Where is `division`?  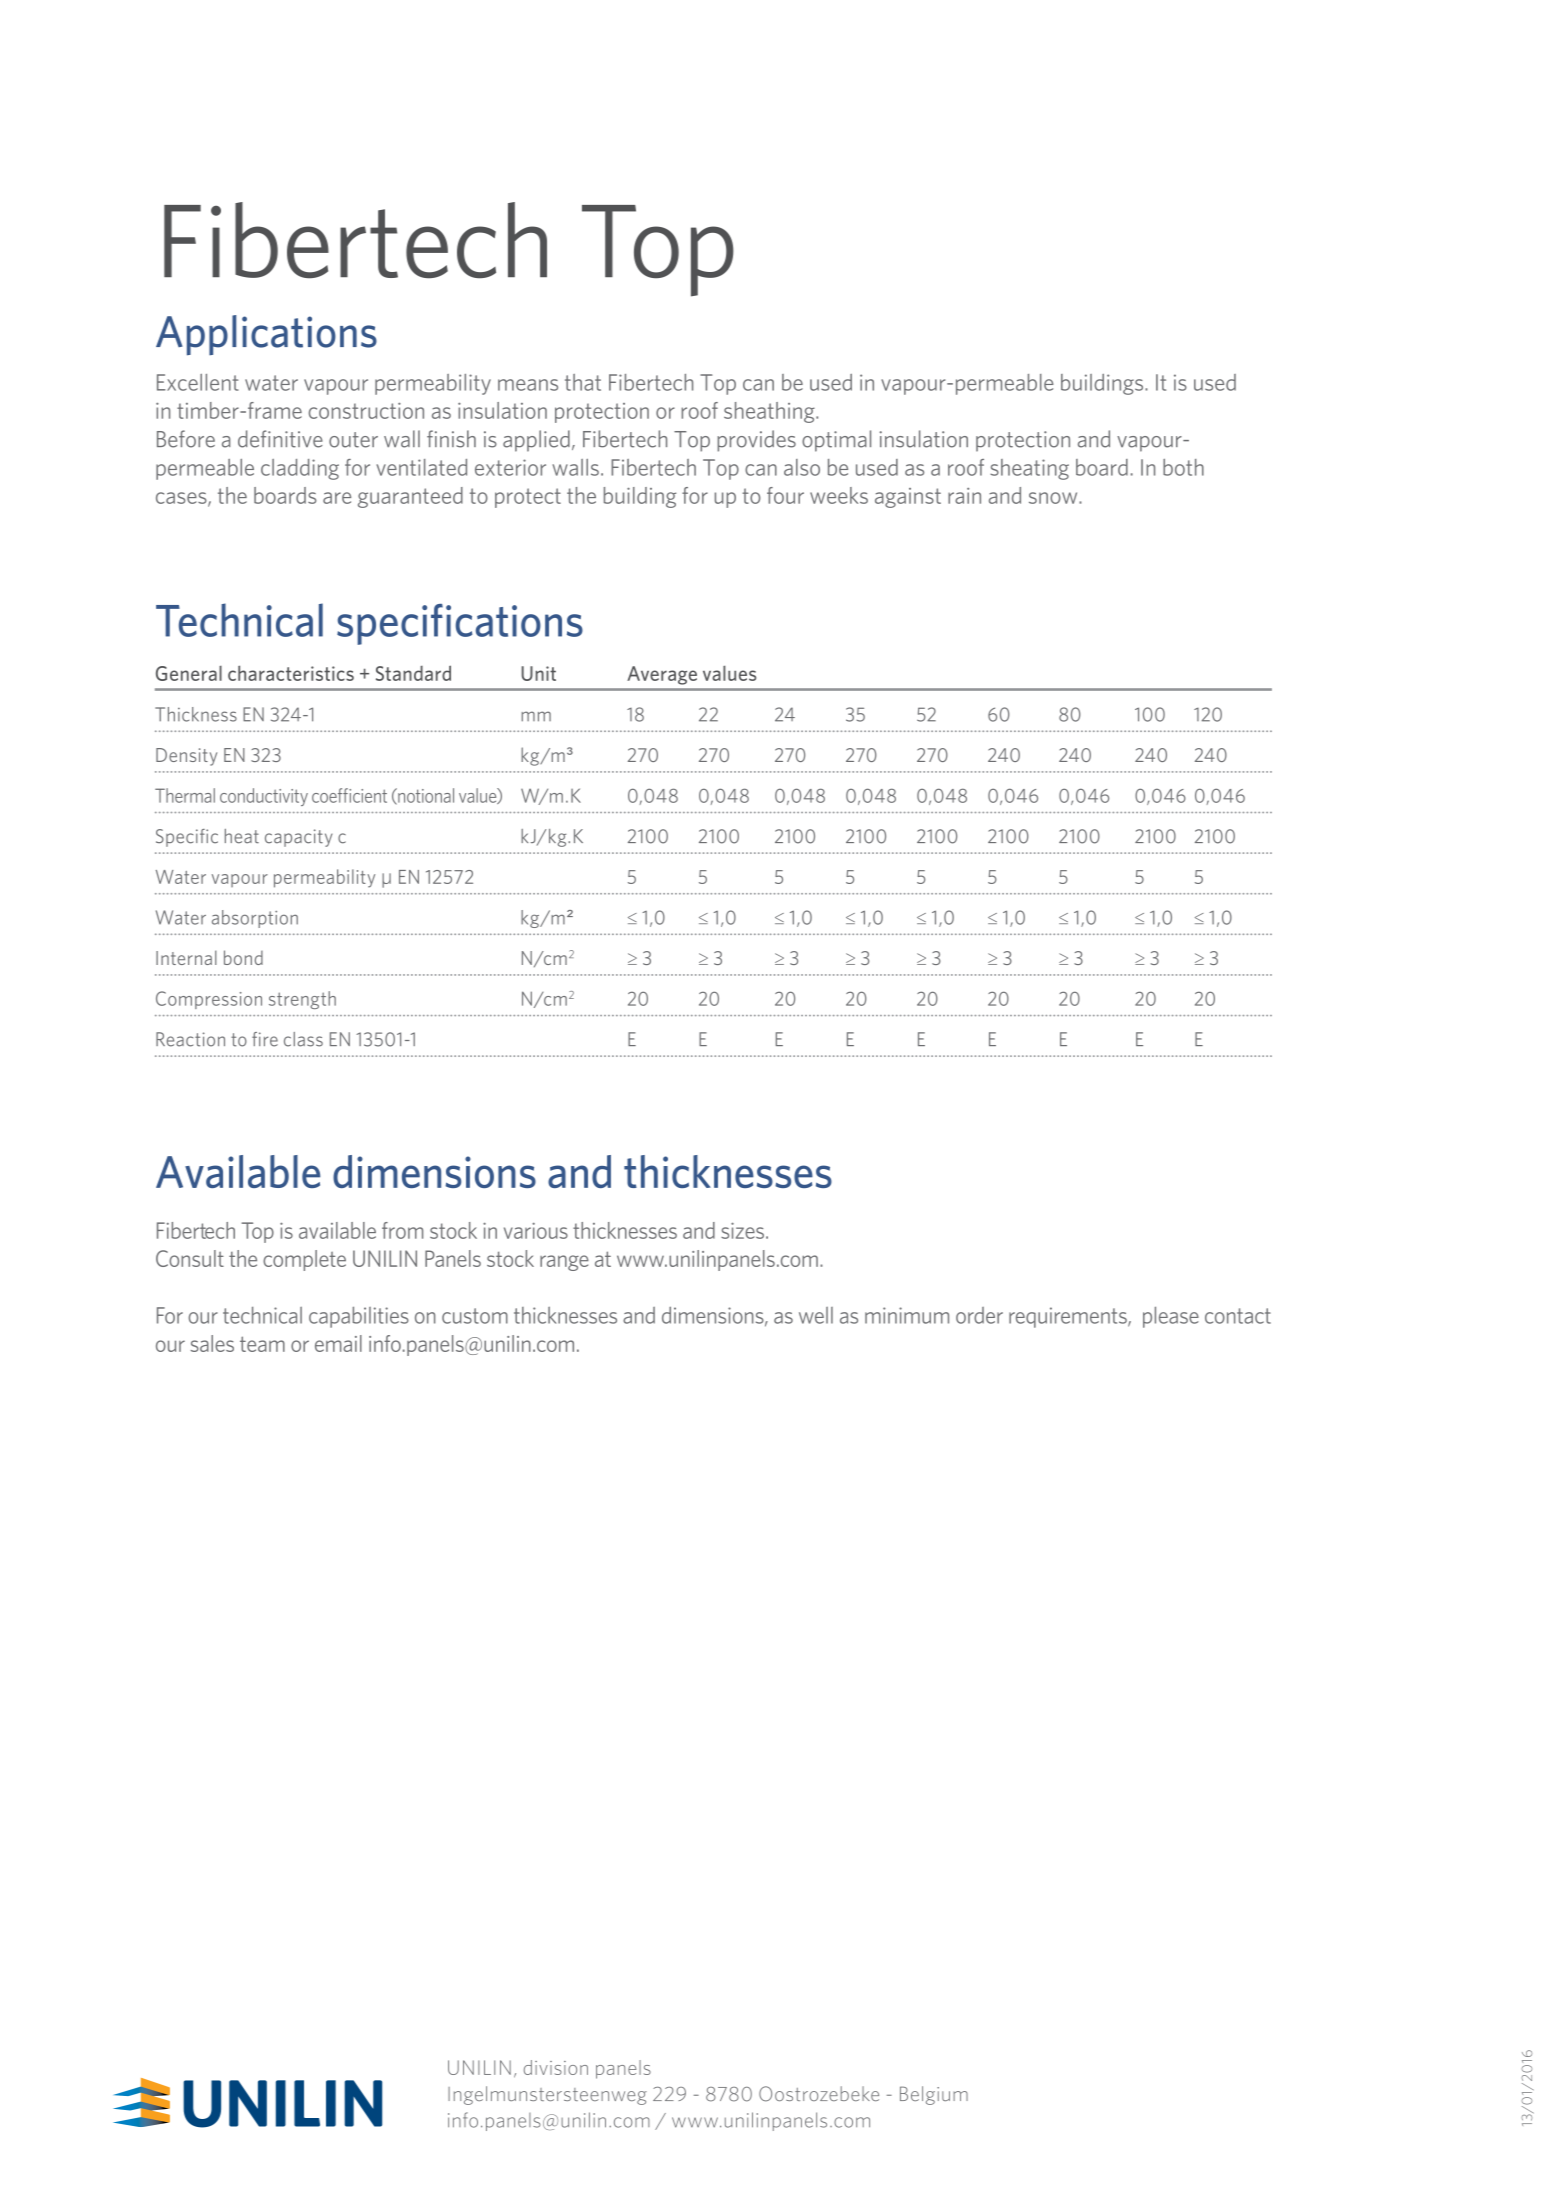 division is located at coordinates (556, 2067).
